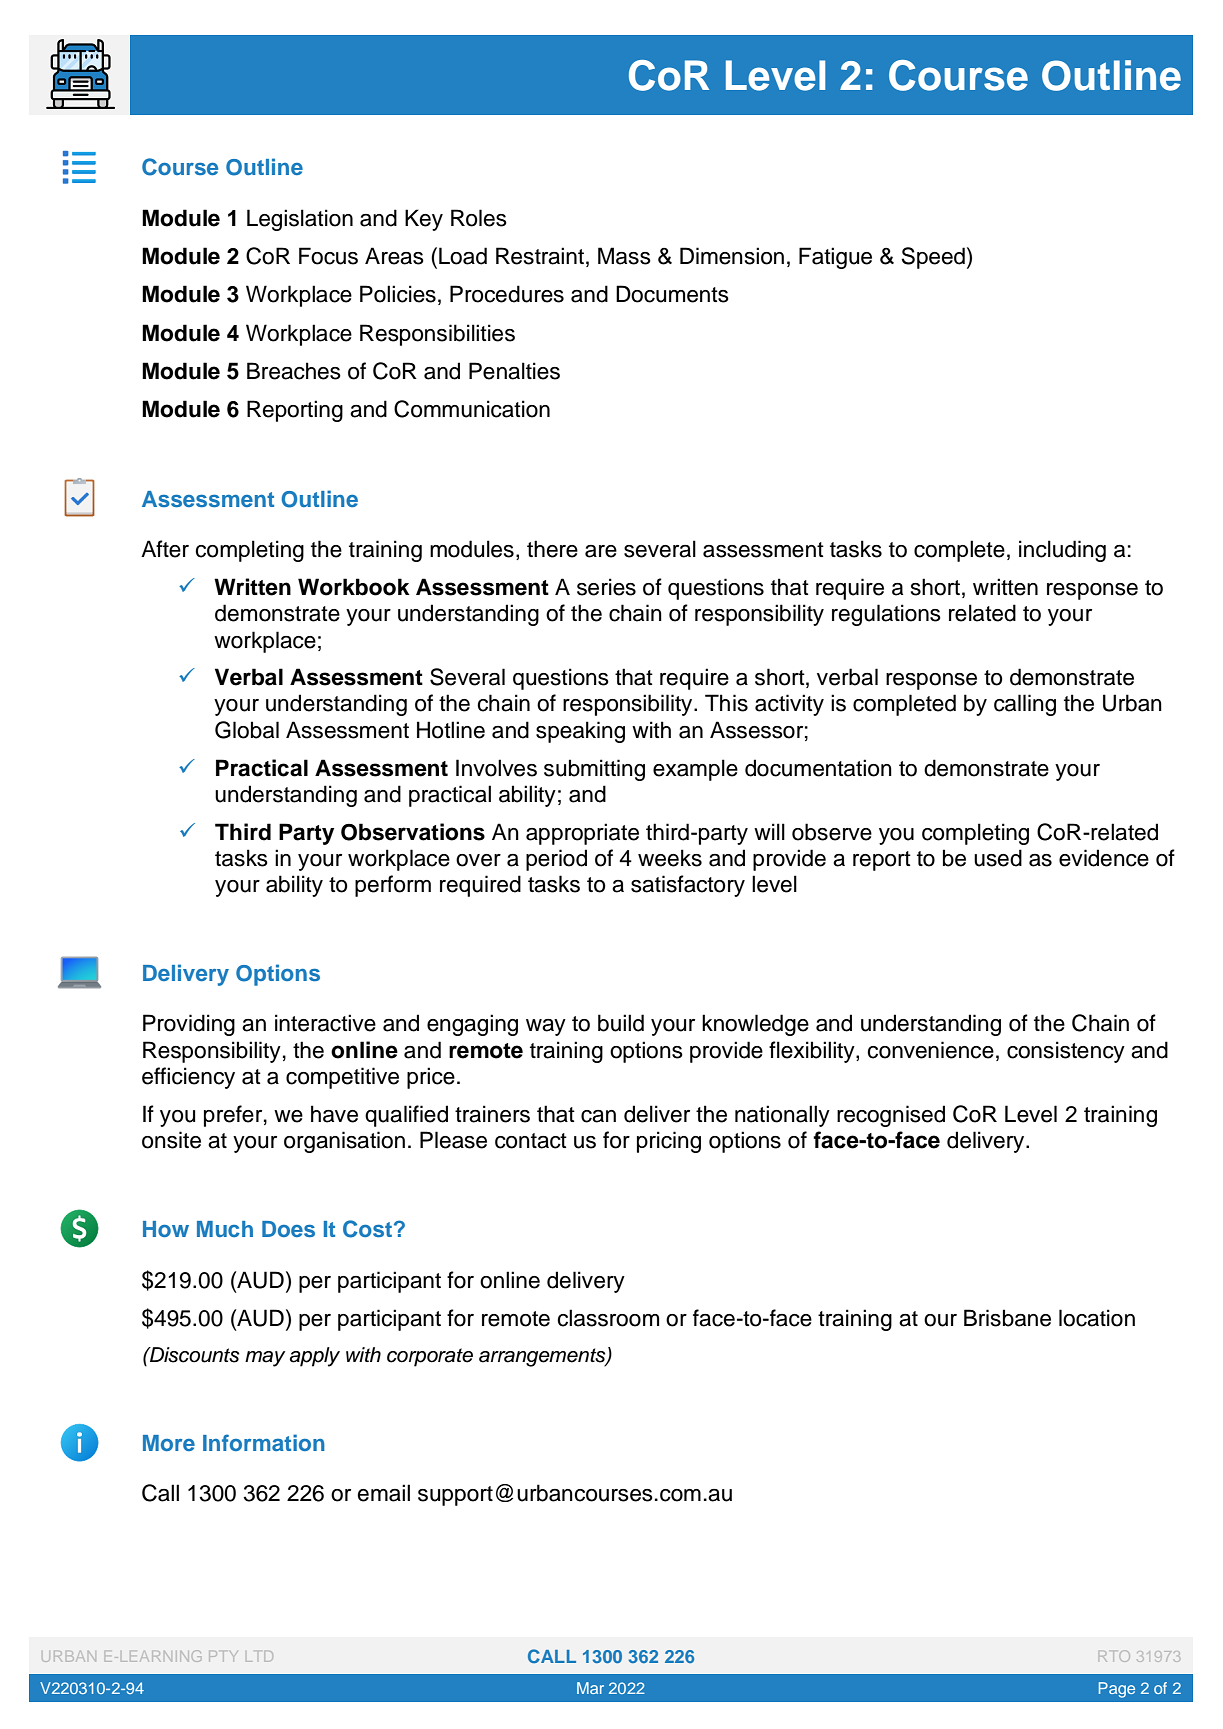 The image size is (1223, 1729). I want to click on Mass, so click(624, 256).
